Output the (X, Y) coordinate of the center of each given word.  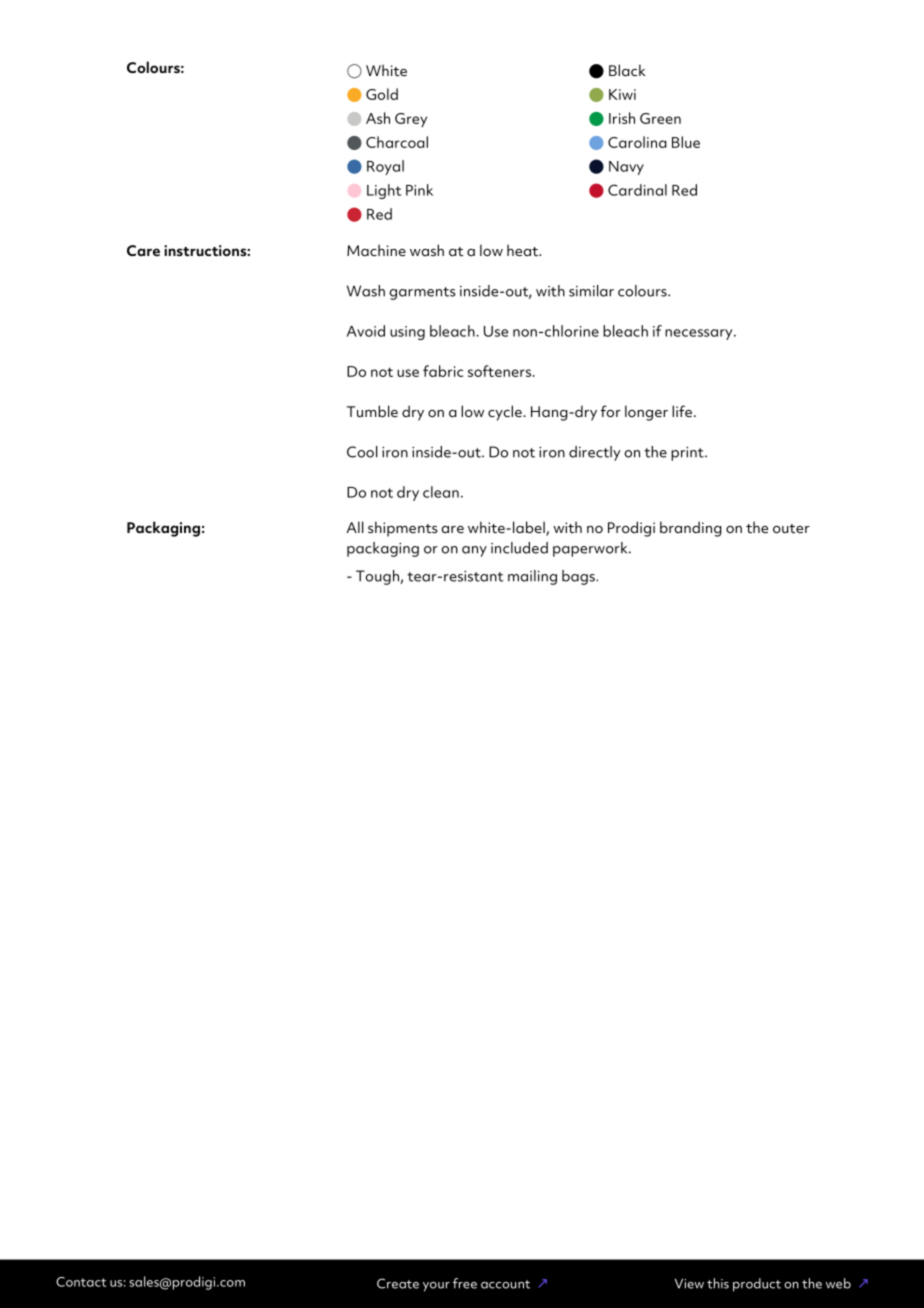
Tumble (372, 411)
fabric (443, 371)
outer (791, 528)
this (718, 1283)
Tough (378, 577)
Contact (81, 1282)
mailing (532, 577)
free (465, 1283)
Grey (411, 120)
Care (143, 250)
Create (398, 1283)
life (682, 411)
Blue (686, 142)
